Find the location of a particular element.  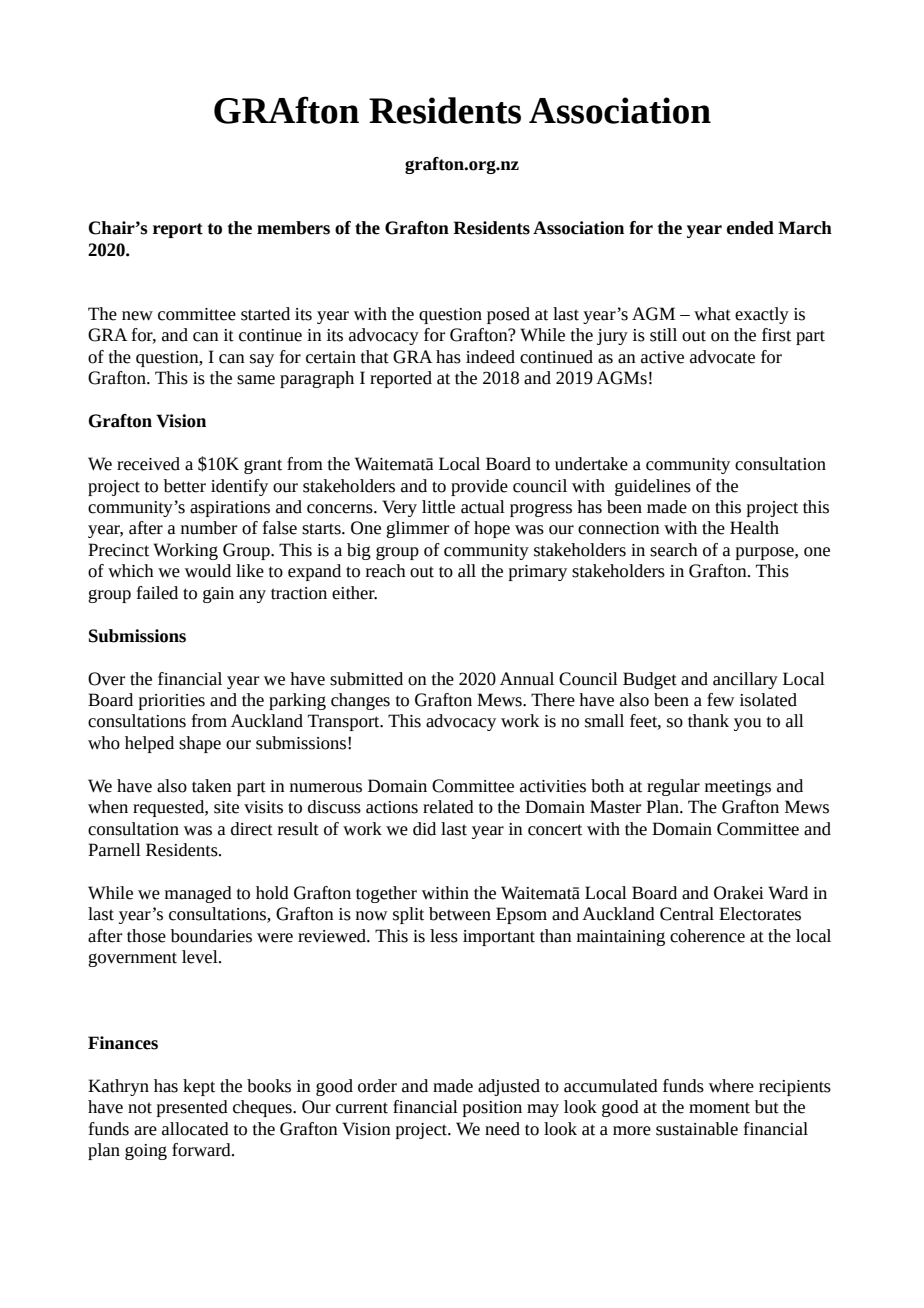

priorities is located at coordinates (172, 702).
